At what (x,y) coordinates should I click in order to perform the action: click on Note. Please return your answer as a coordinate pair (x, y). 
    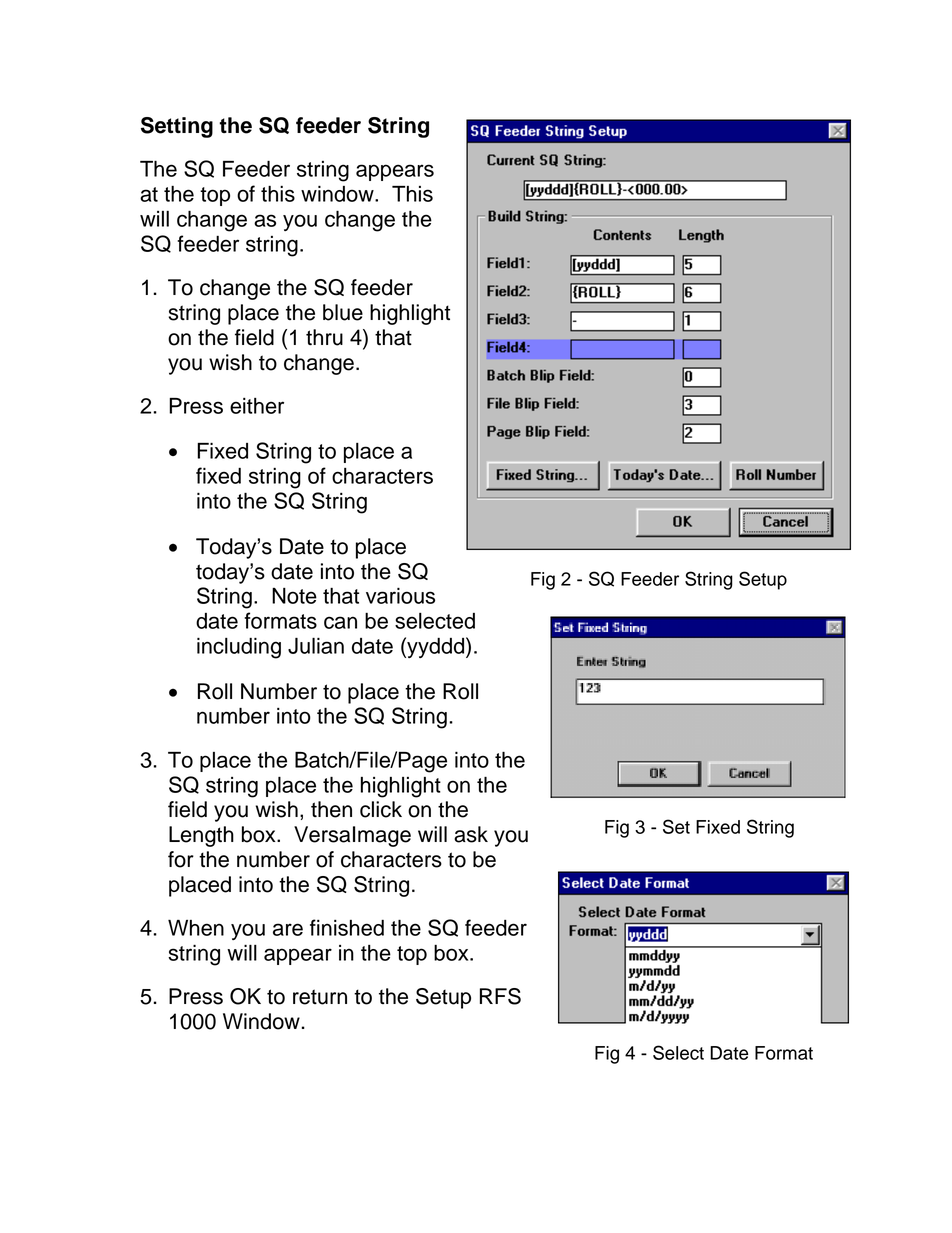
    Looking at the image, I should click on (294, 596).
